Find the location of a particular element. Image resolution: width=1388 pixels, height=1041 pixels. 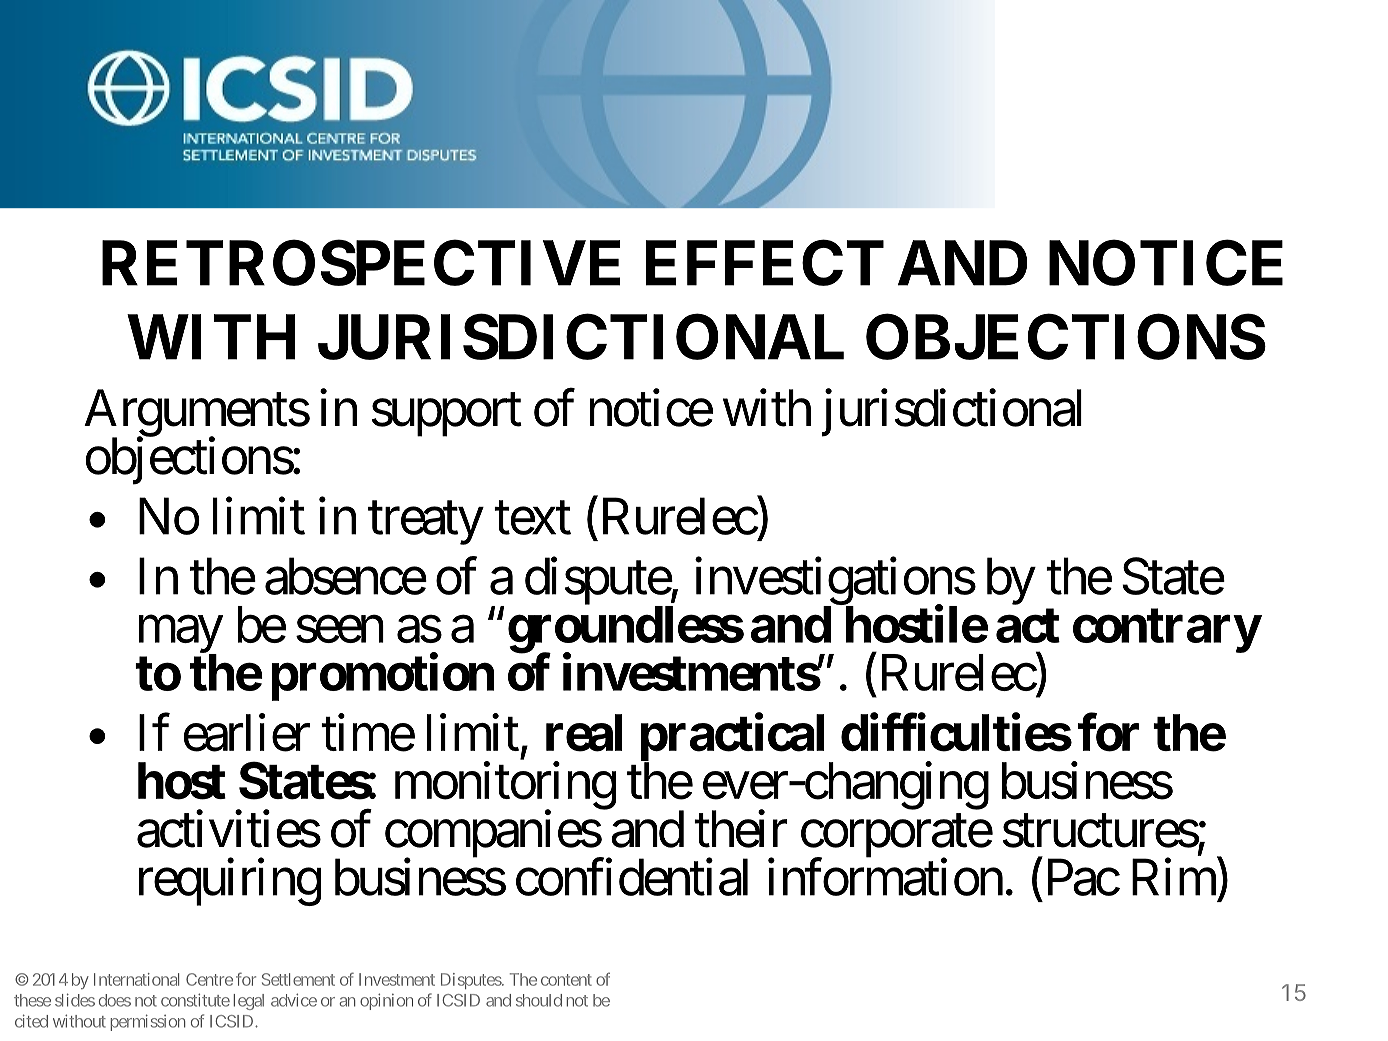

practical is located at coordinates (732, 738).
